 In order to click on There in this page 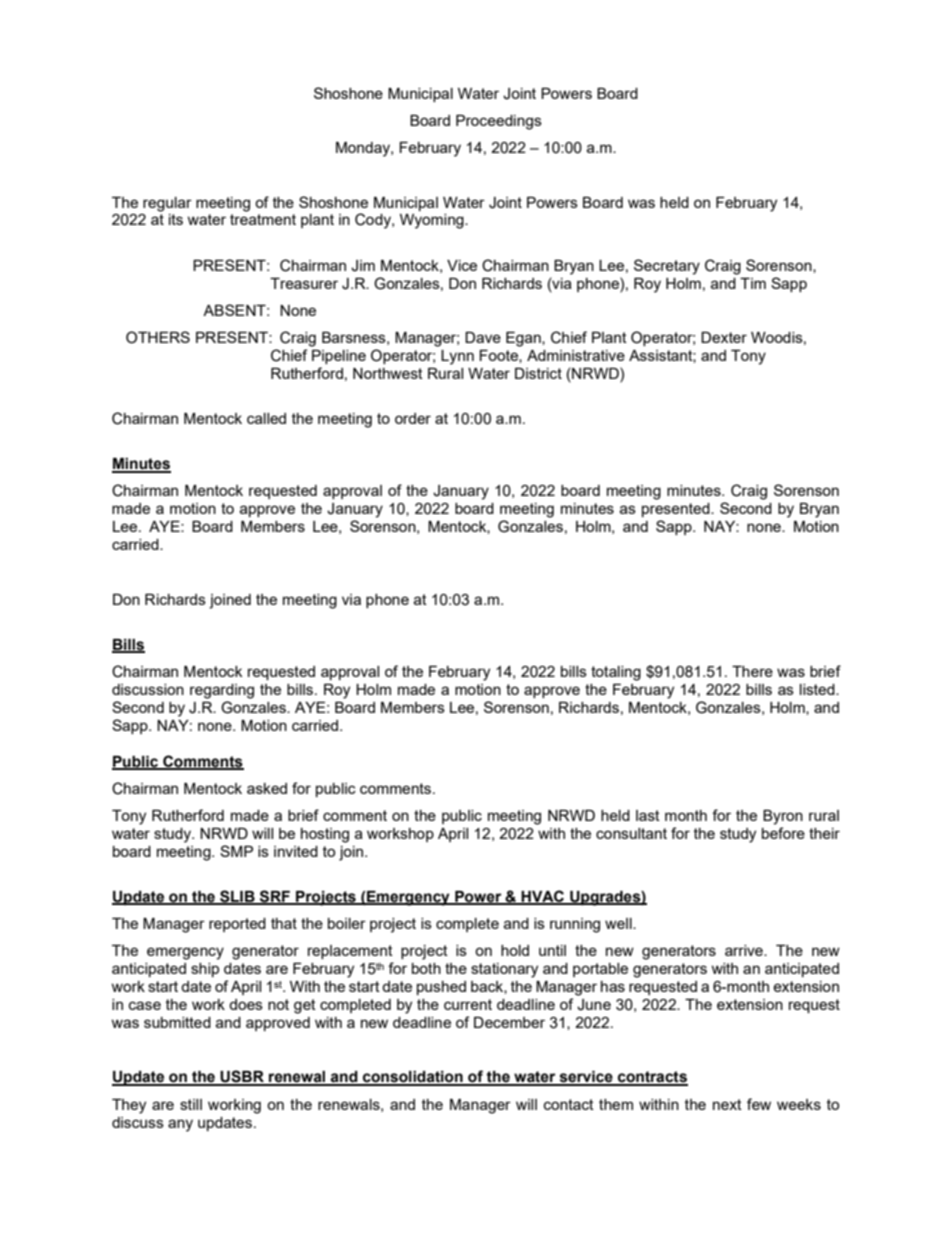, I will do `click(752, 671)`.
